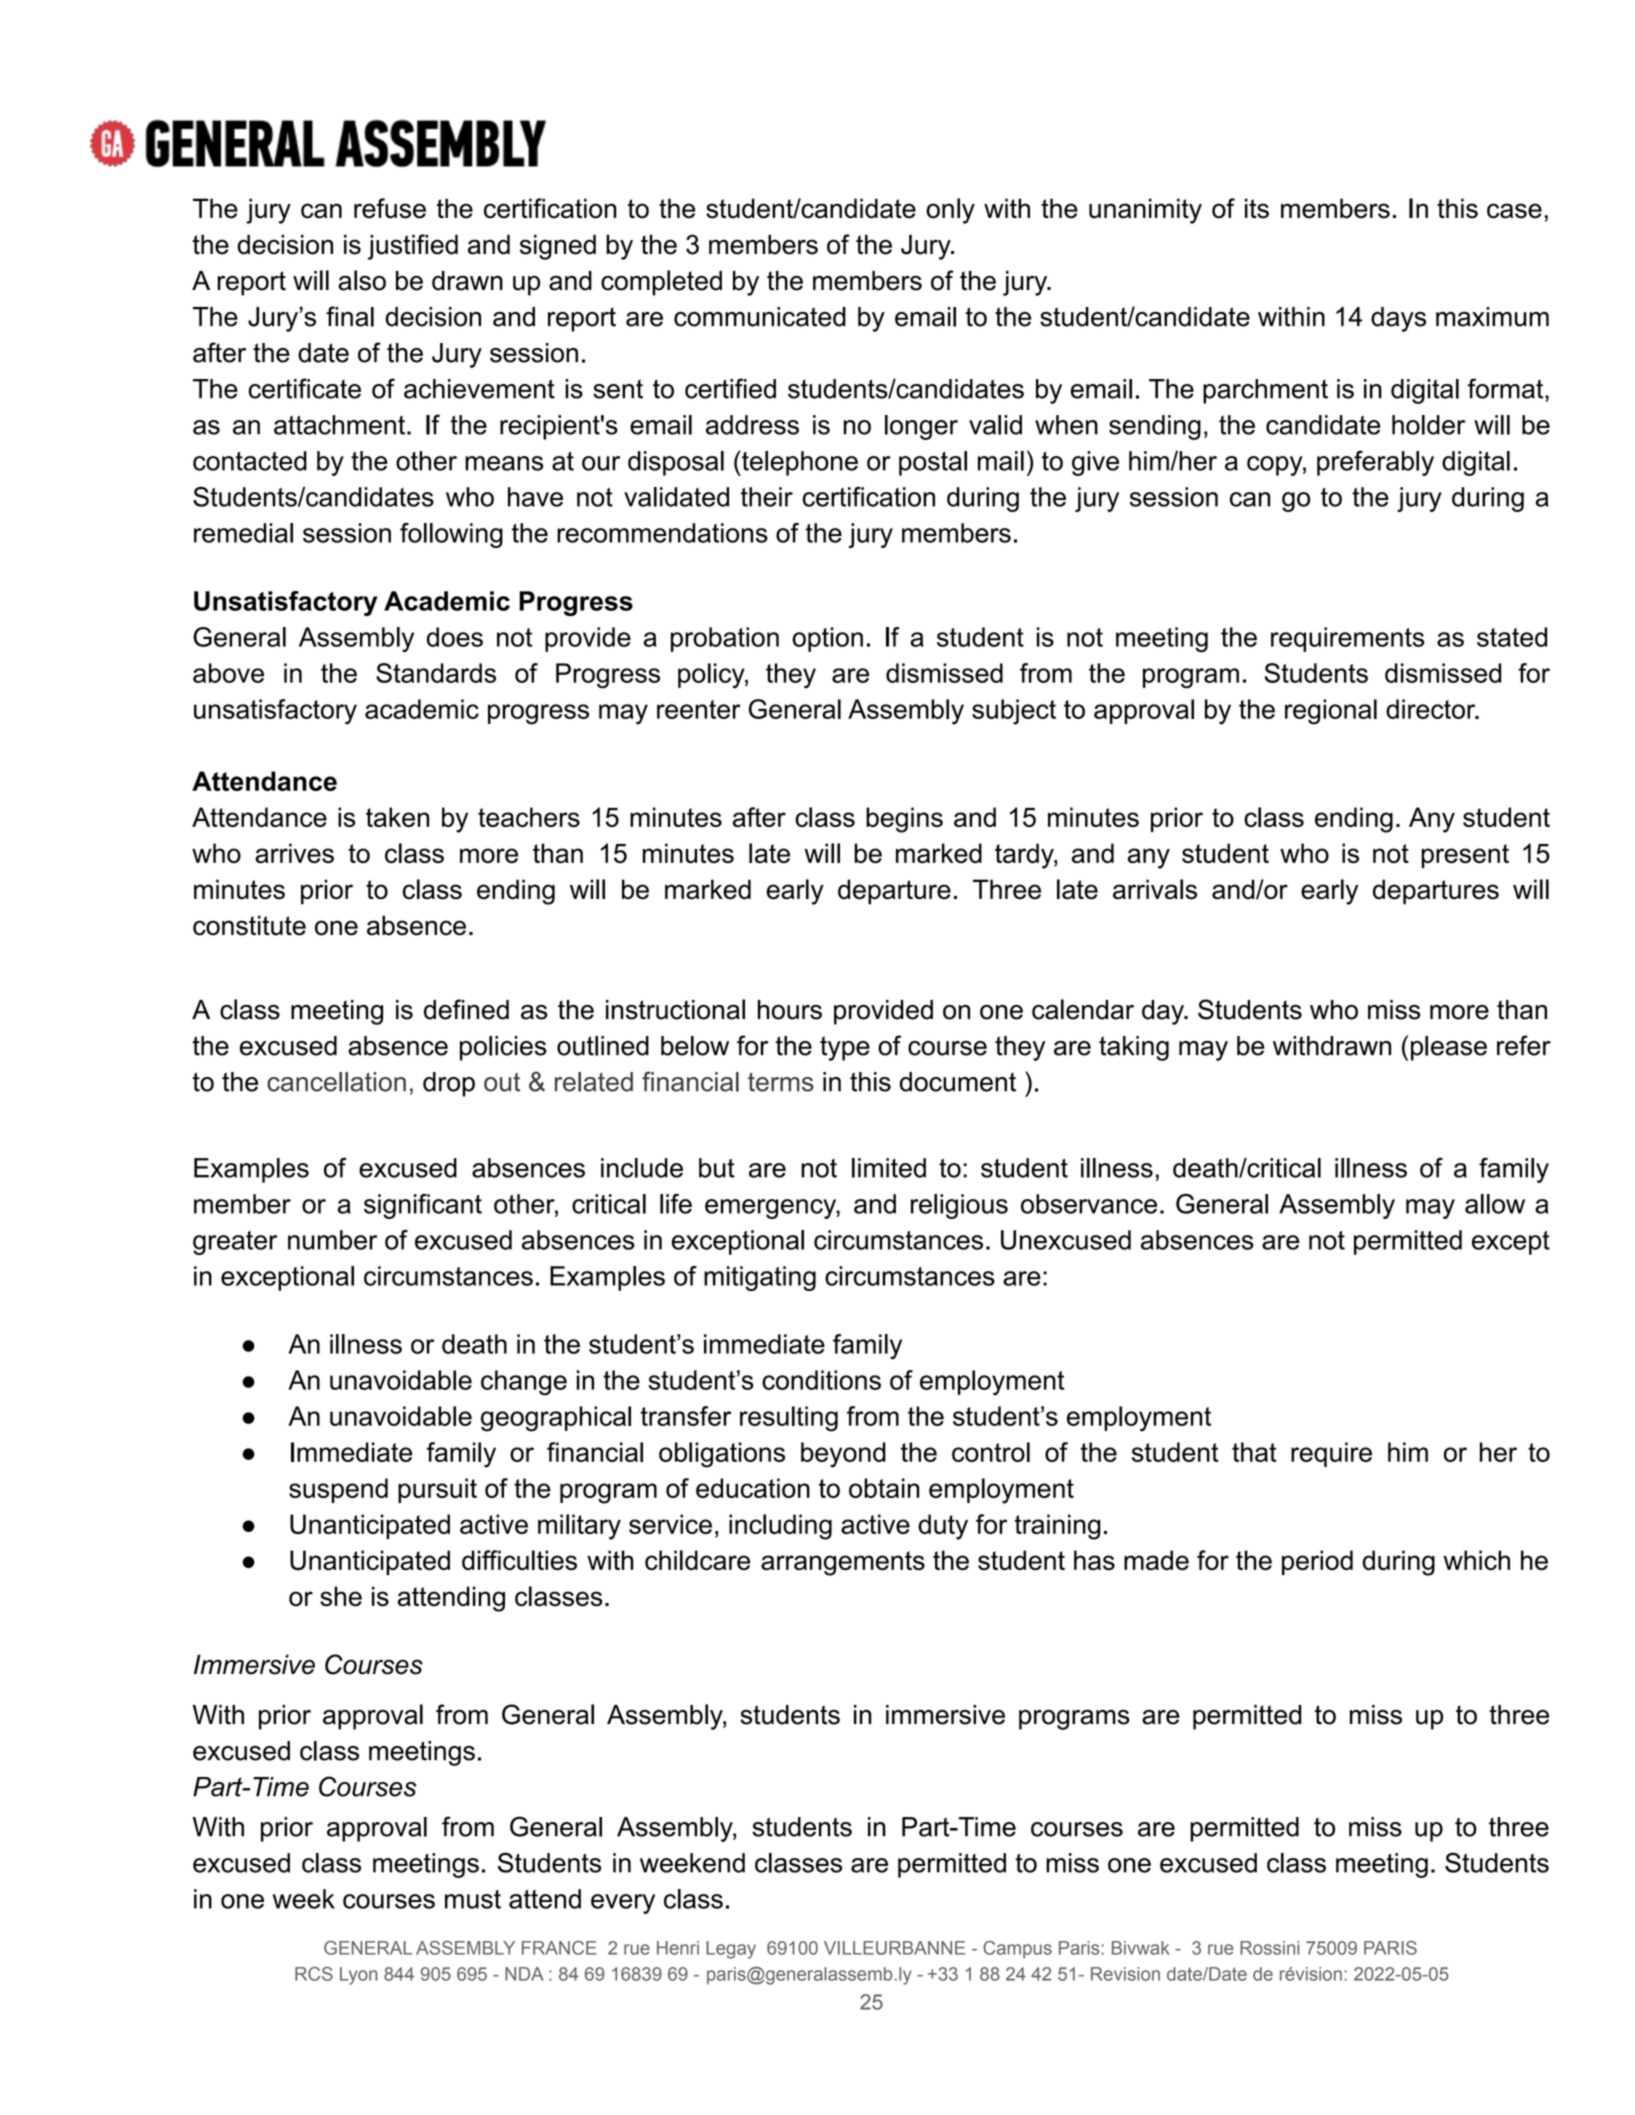 The height and width of the document is (2115, 1635). I want to click on also, so click(362, 280).
